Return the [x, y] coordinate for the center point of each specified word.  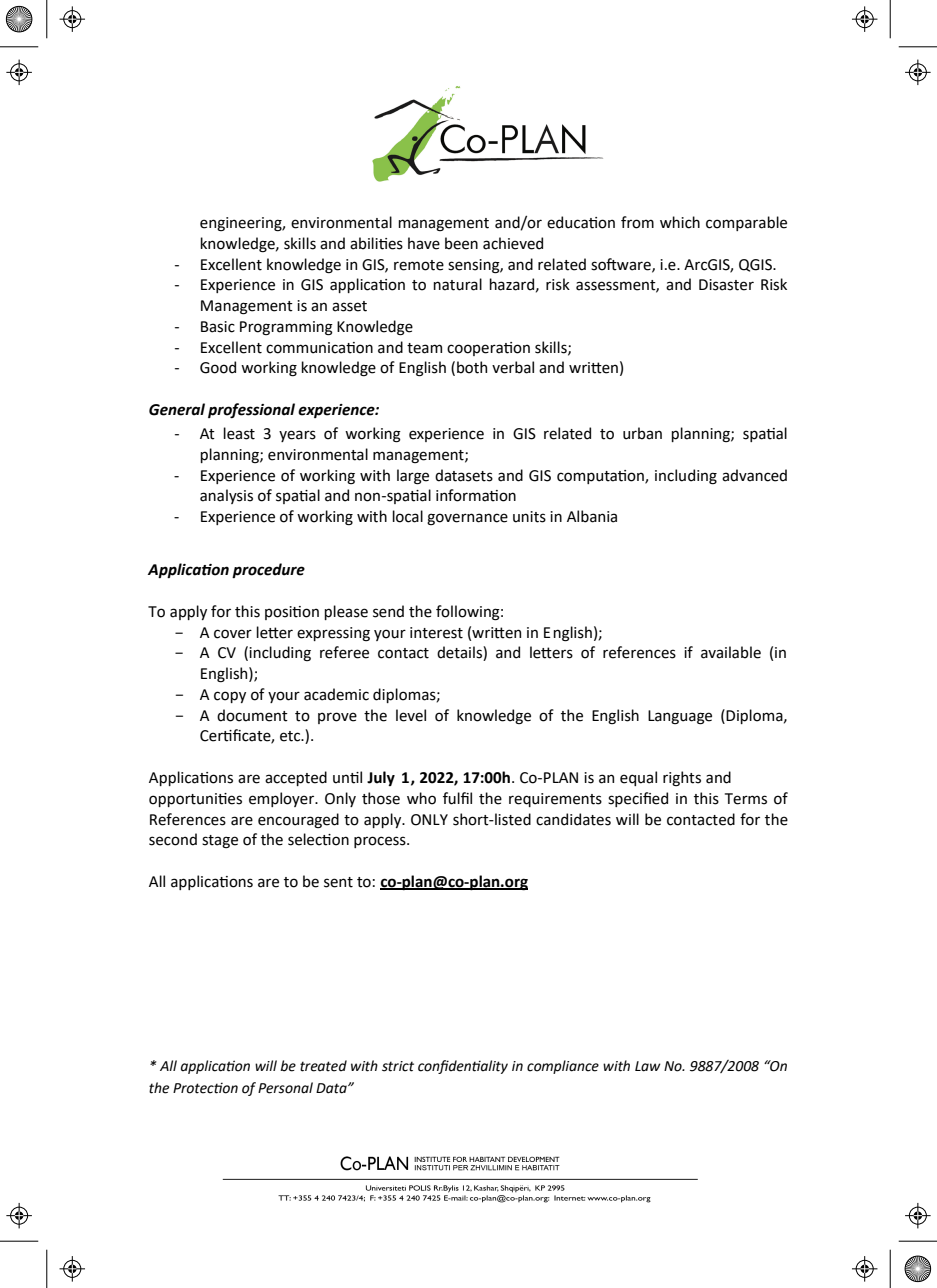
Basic [218, 327]
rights [682, 778]
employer [283, 799]
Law [648, 1066]
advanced [754, 475]
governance [467, 519]
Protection [205, 1088]
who [421, 798]
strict [398, 1066]
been [461, 243]
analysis [226, 496]
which [680, 222]
